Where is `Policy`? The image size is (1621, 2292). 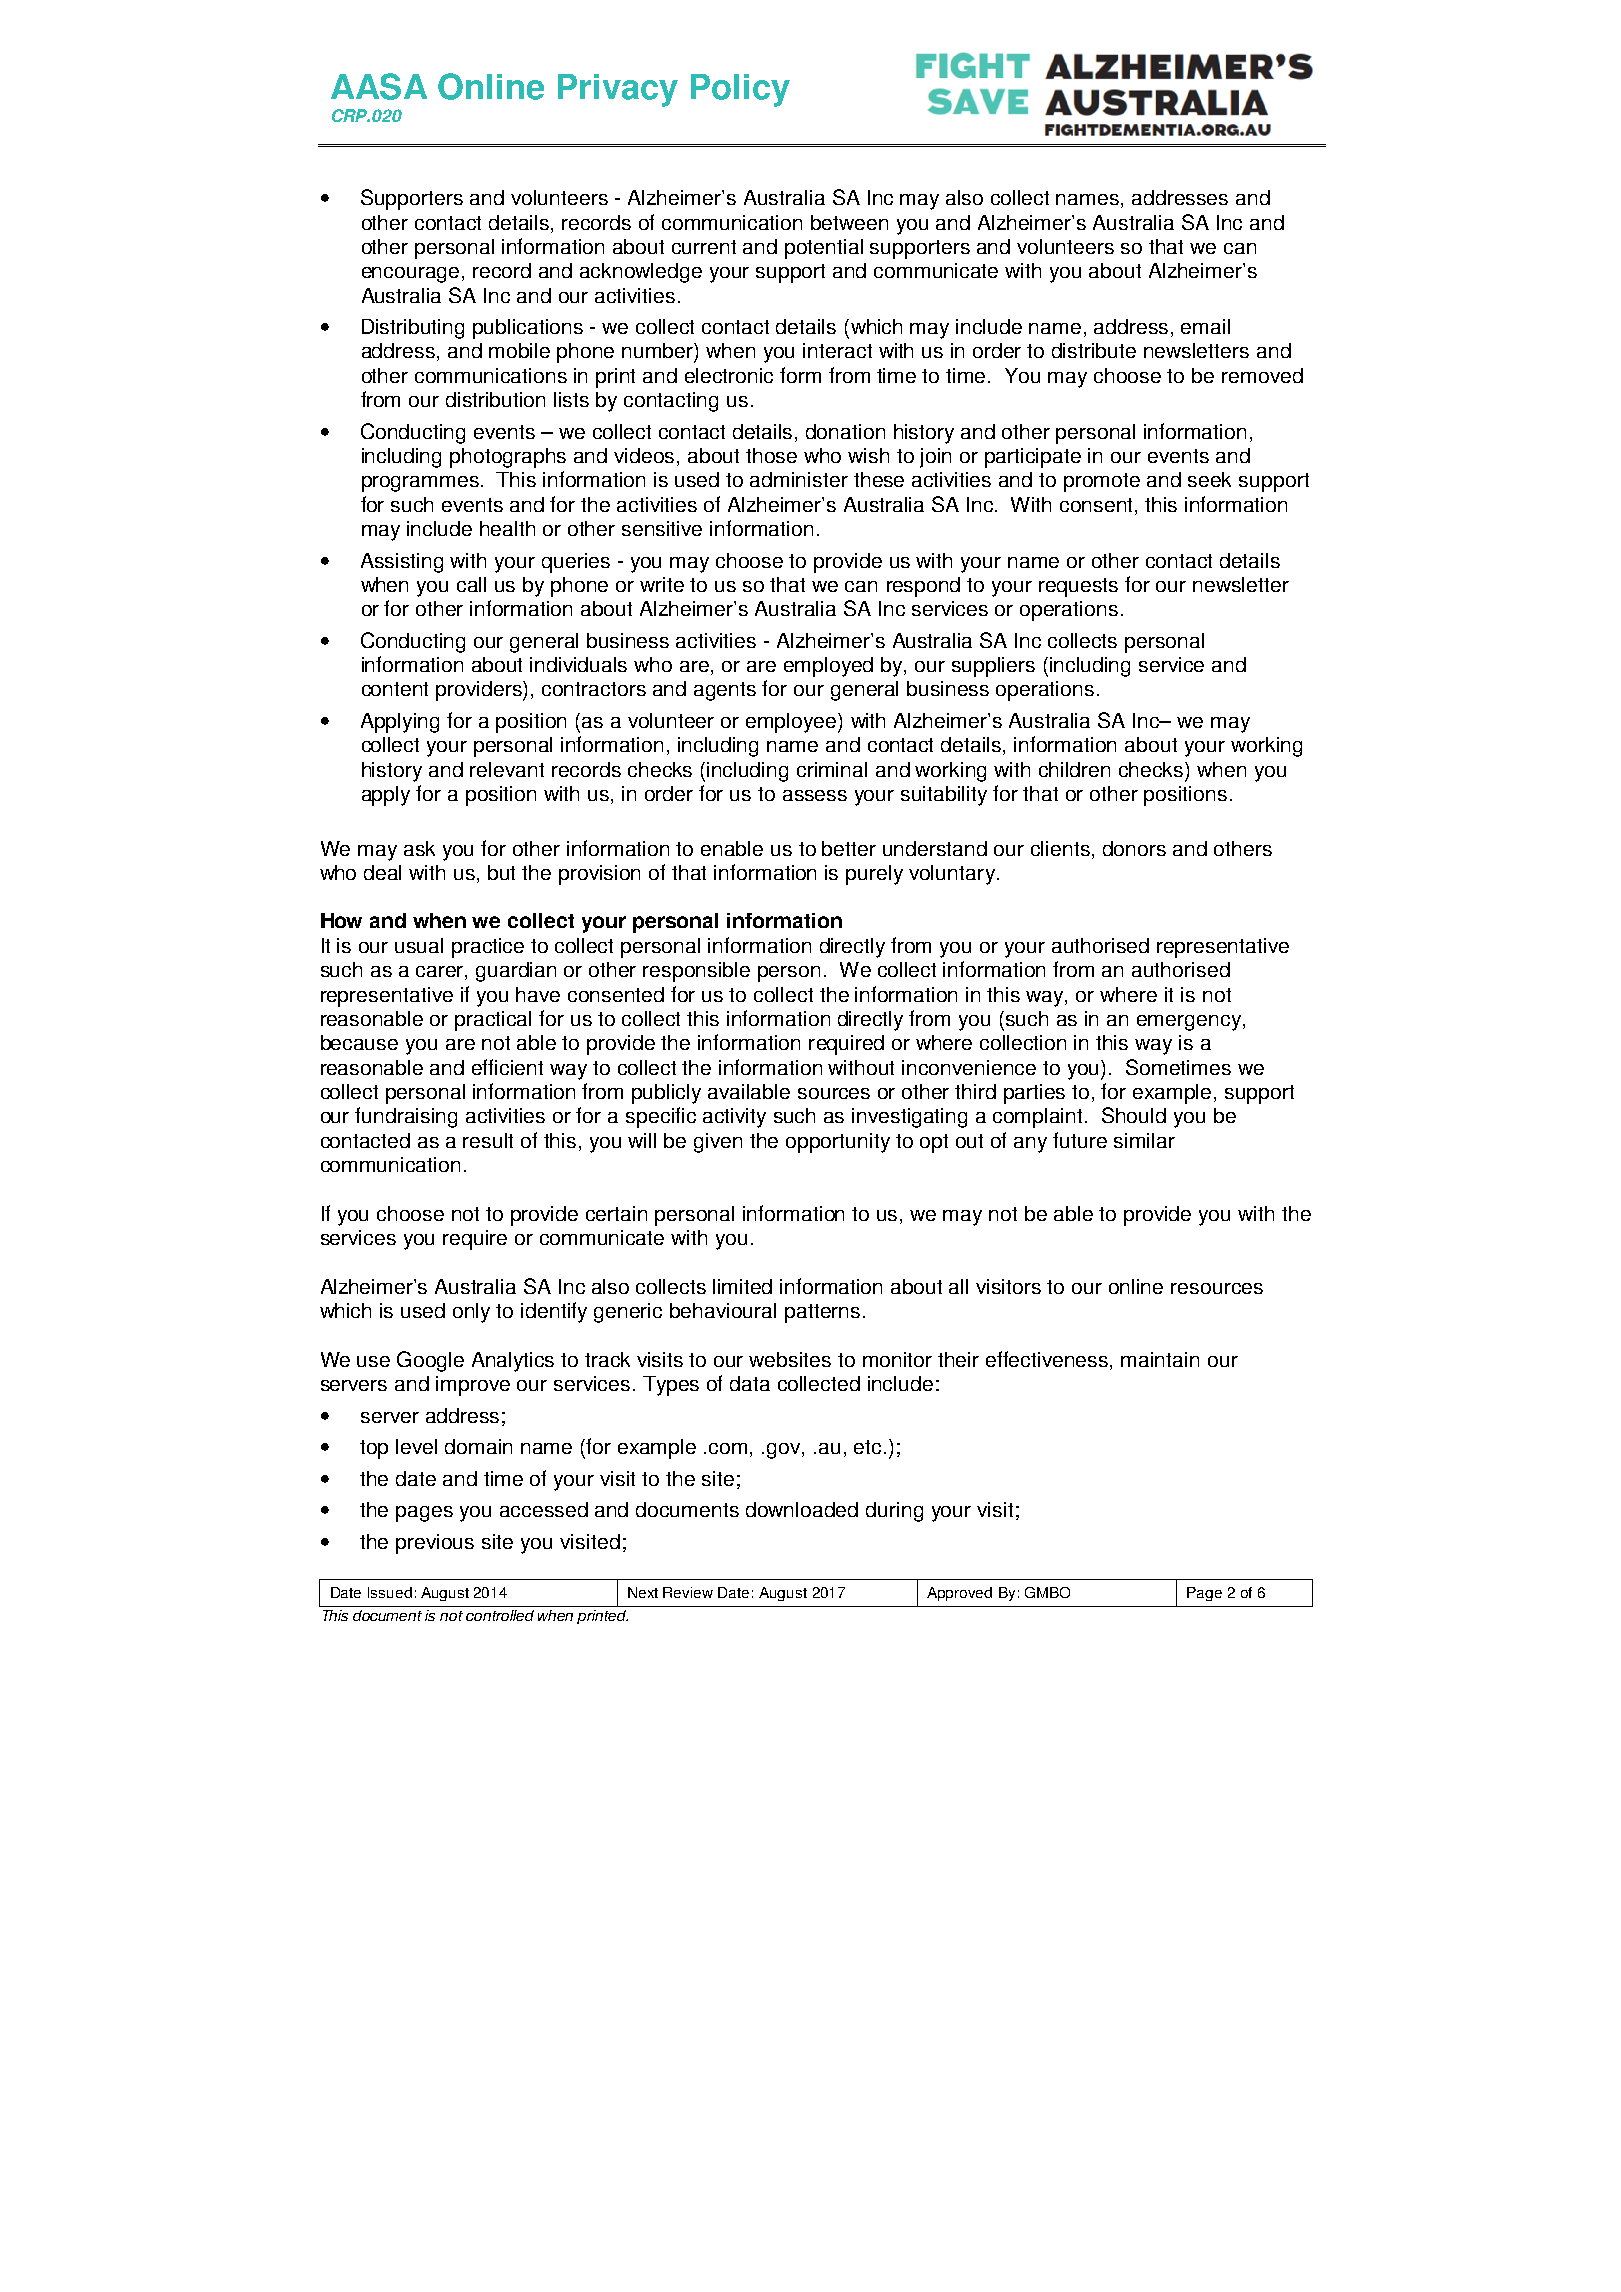
Policy is located at coordinates (740, 90).
